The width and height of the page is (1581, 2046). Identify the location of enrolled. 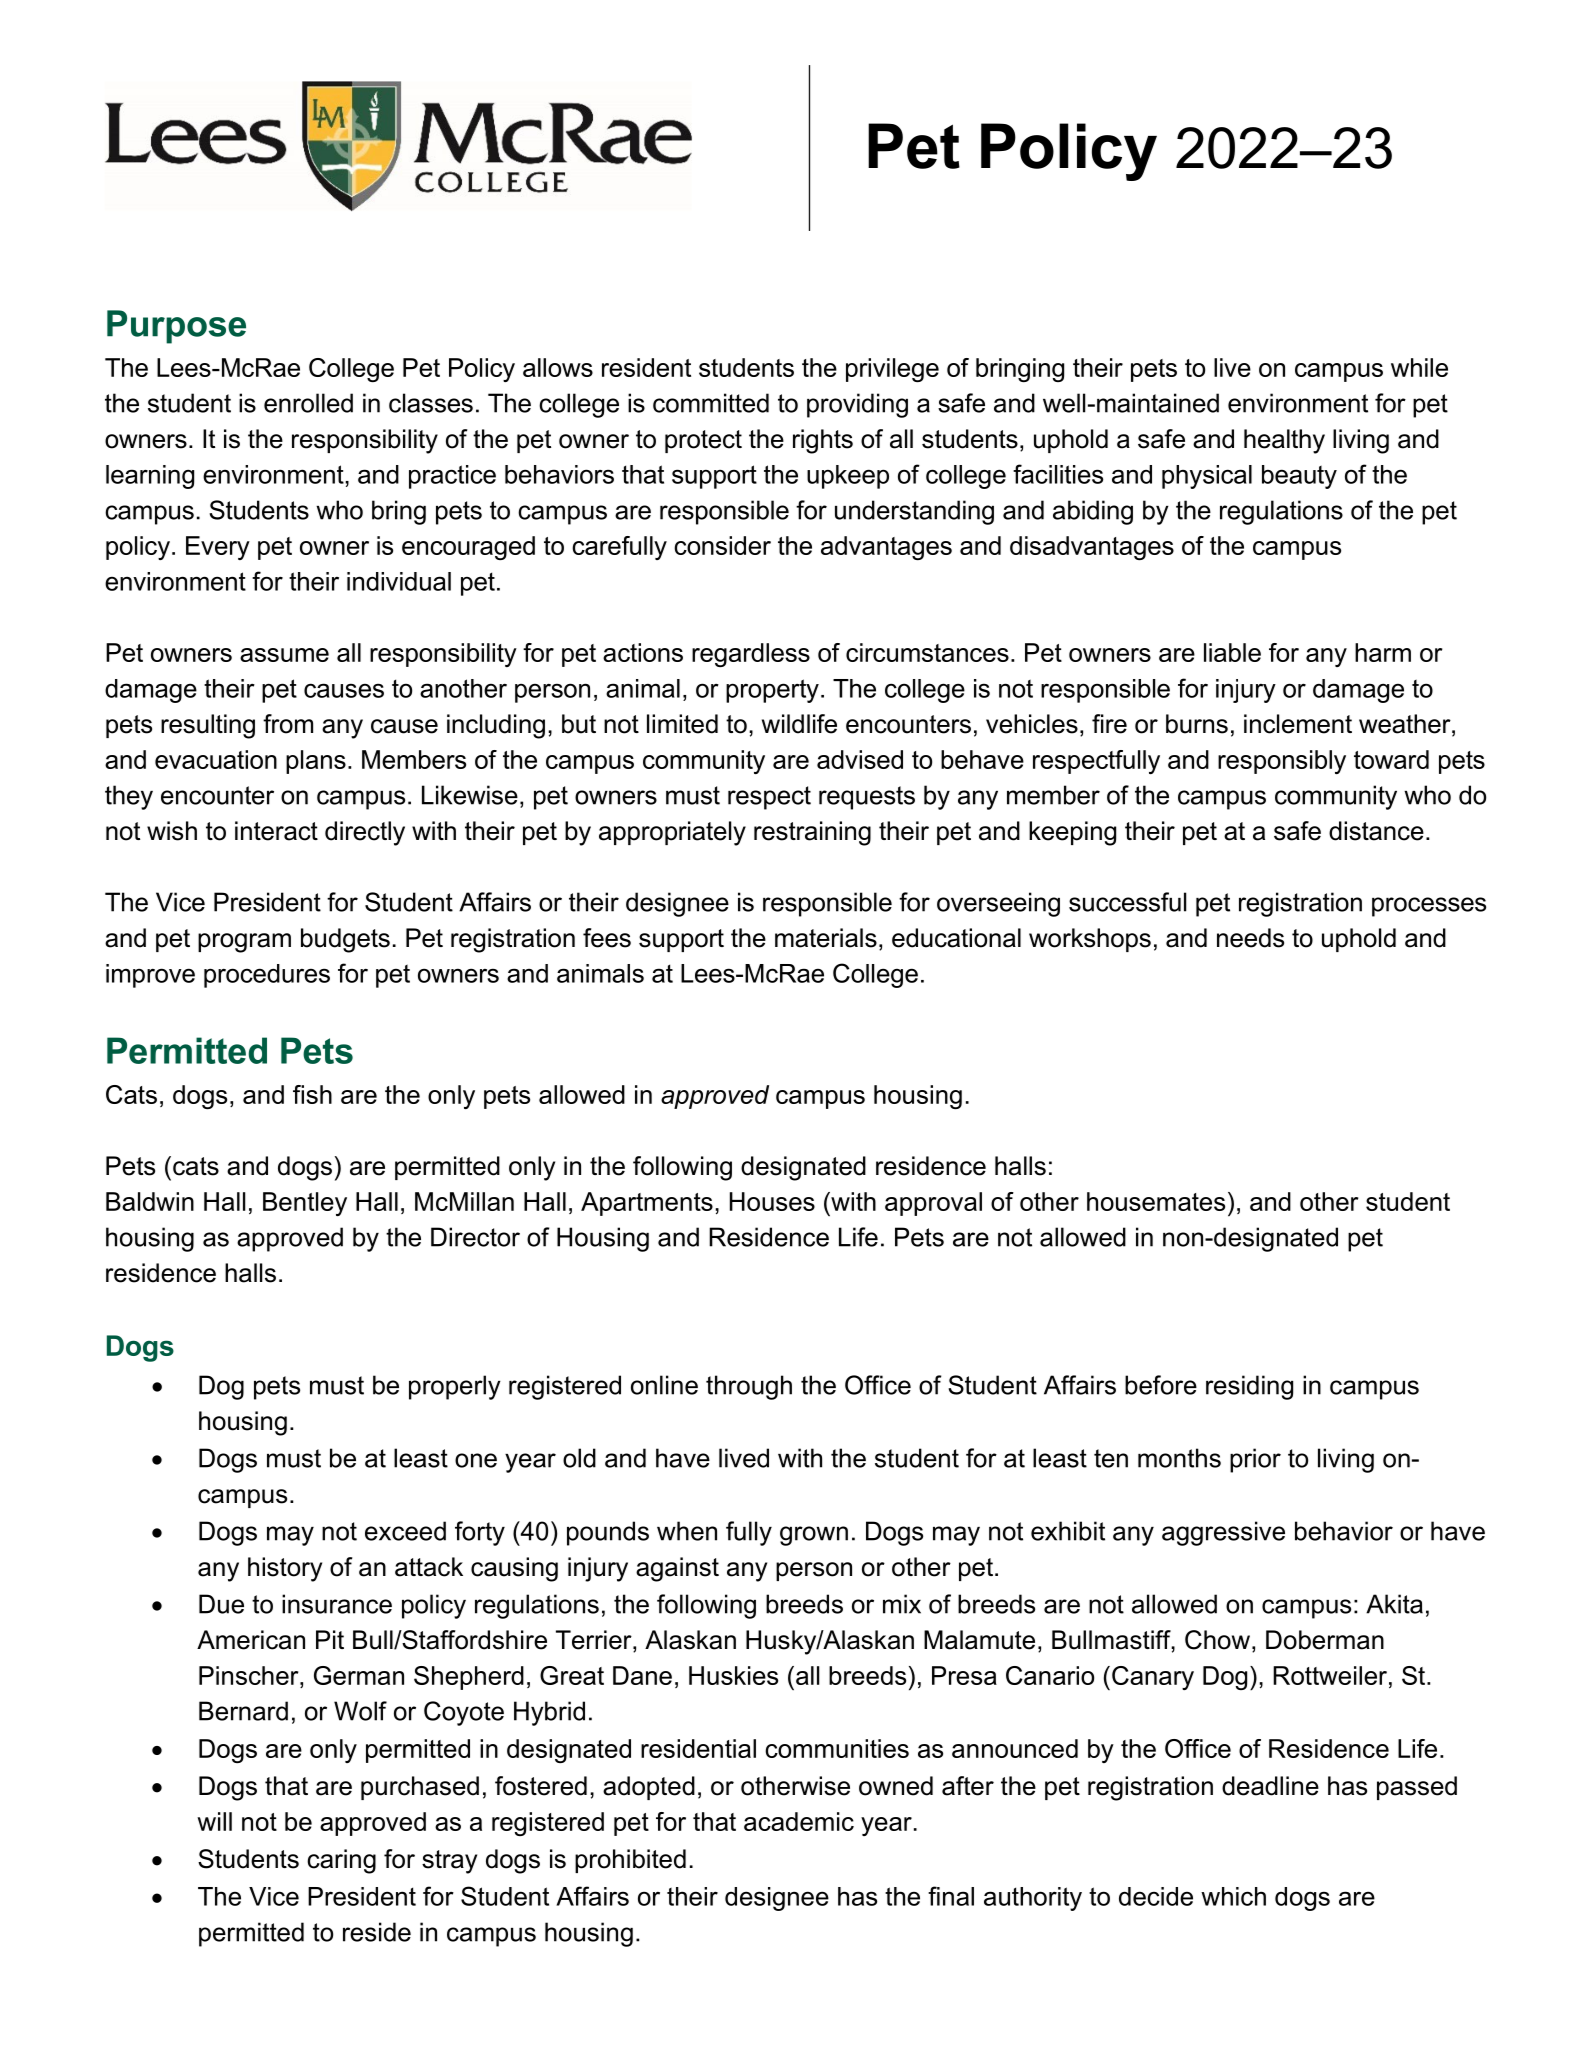
(308, 403).
